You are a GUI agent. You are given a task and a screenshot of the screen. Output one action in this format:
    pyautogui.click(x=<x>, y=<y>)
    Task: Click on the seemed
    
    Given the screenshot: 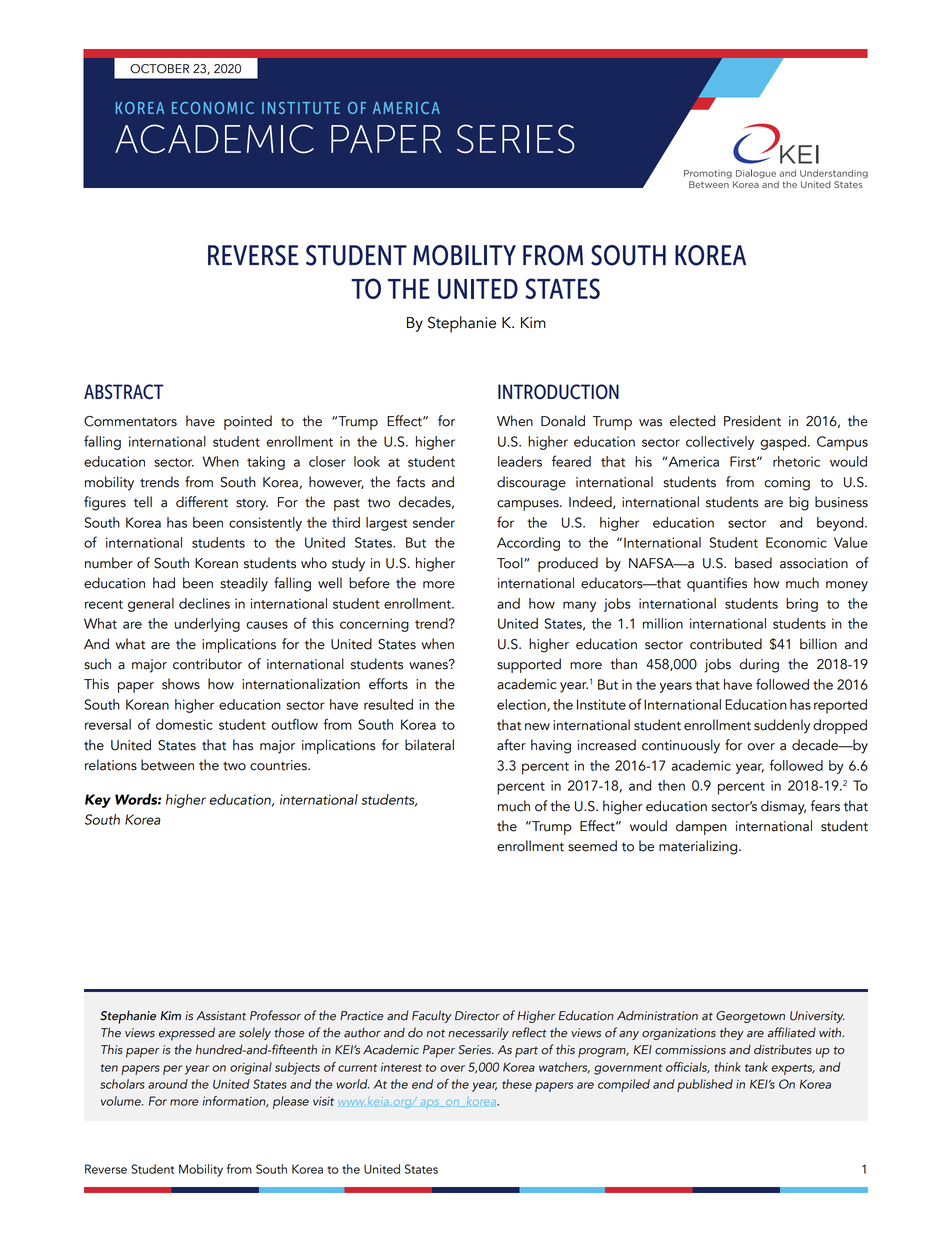 What is the action you would take?
    pyautogui.click(x=592, y=846)
